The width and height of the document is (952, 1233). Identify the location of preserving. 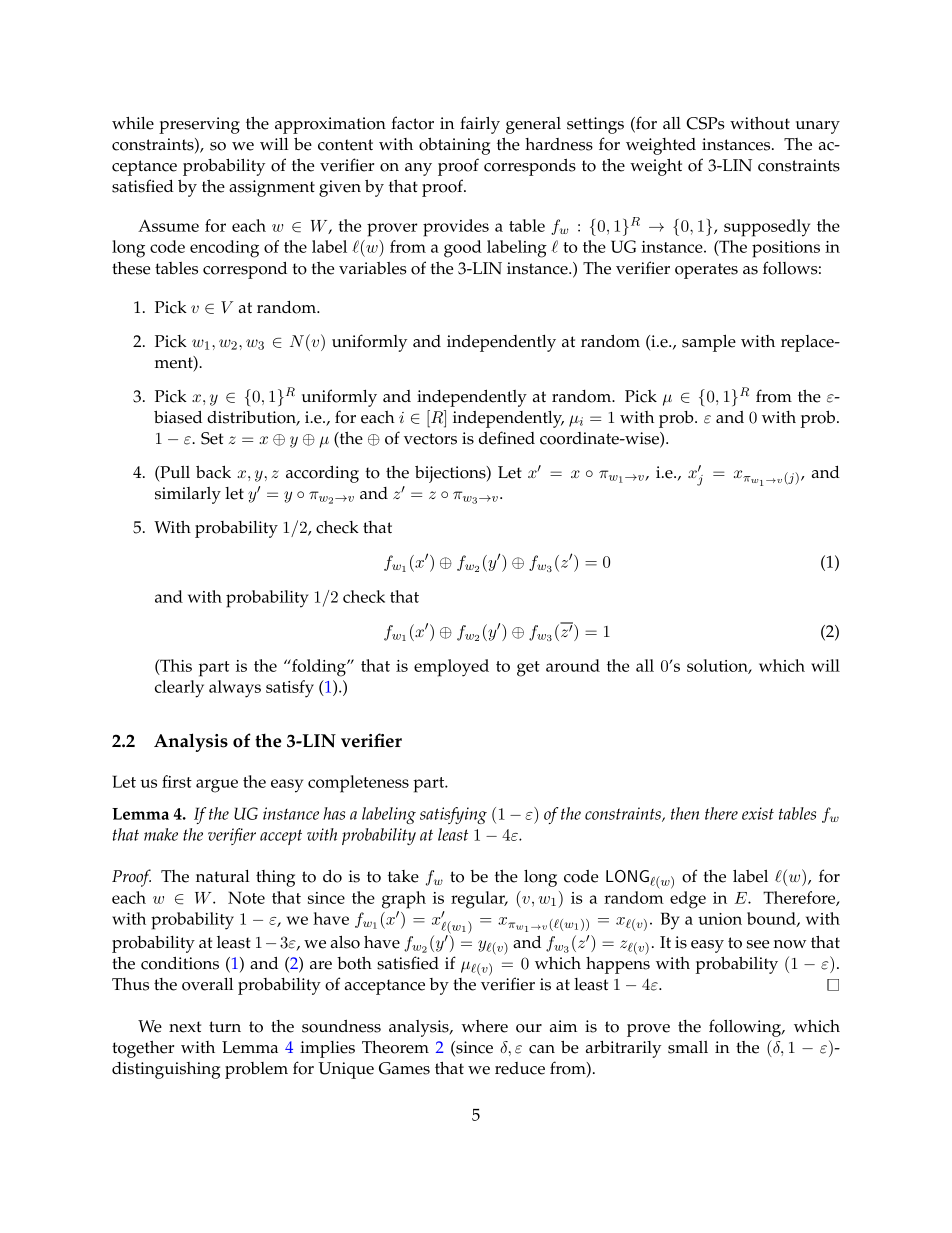
(199, 125).
